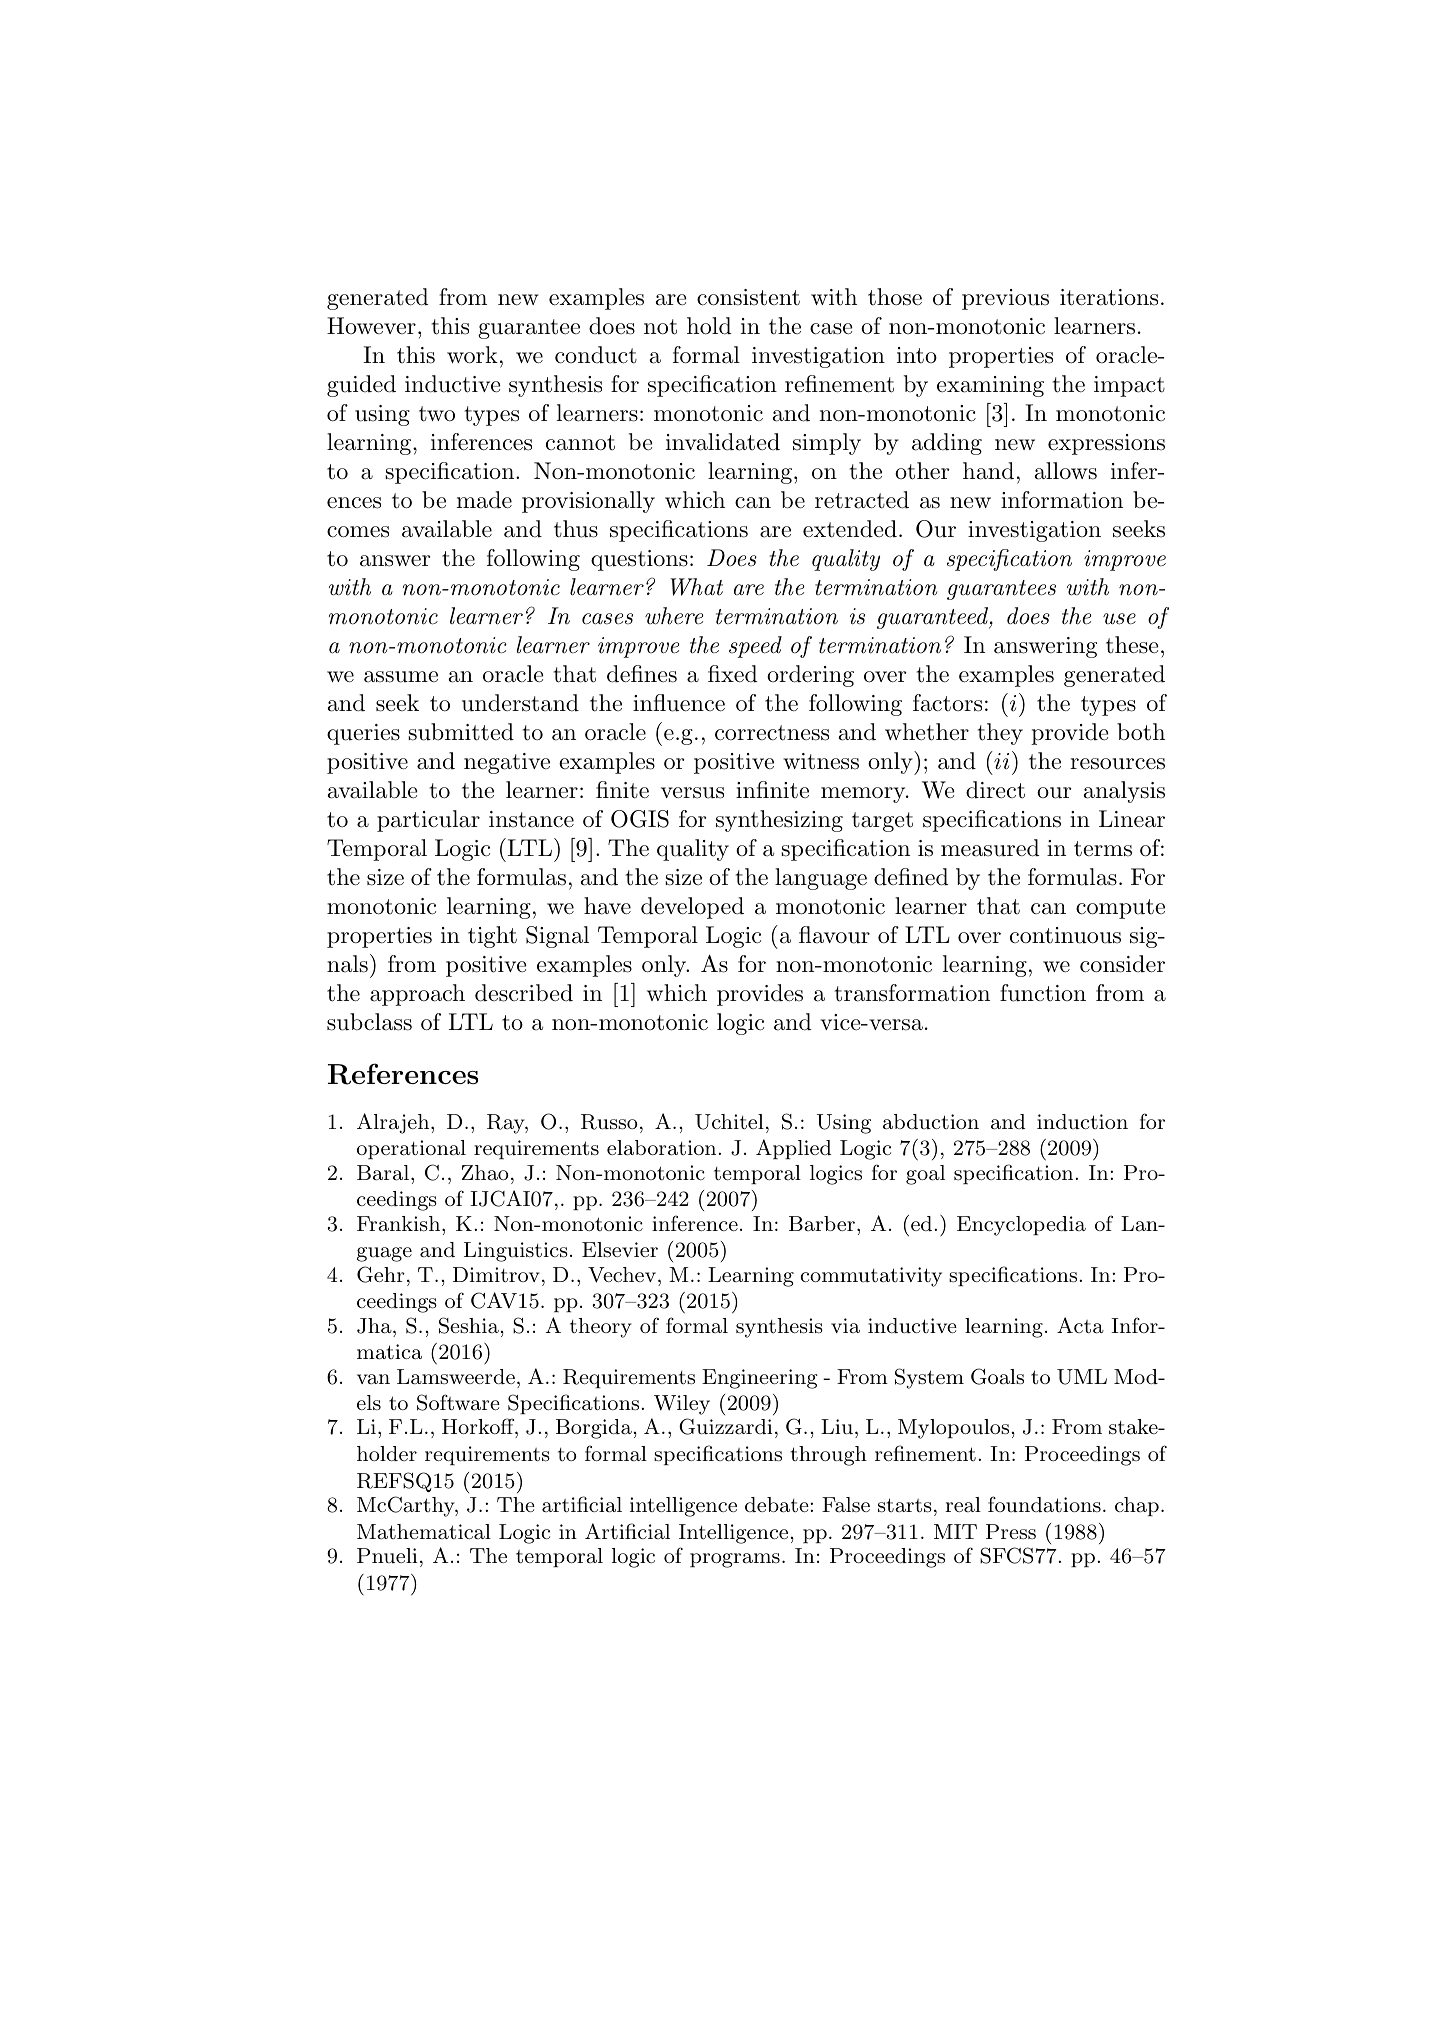 The image size is (1444, 2043). I want to click on Frankish, so click(400, 1224).
